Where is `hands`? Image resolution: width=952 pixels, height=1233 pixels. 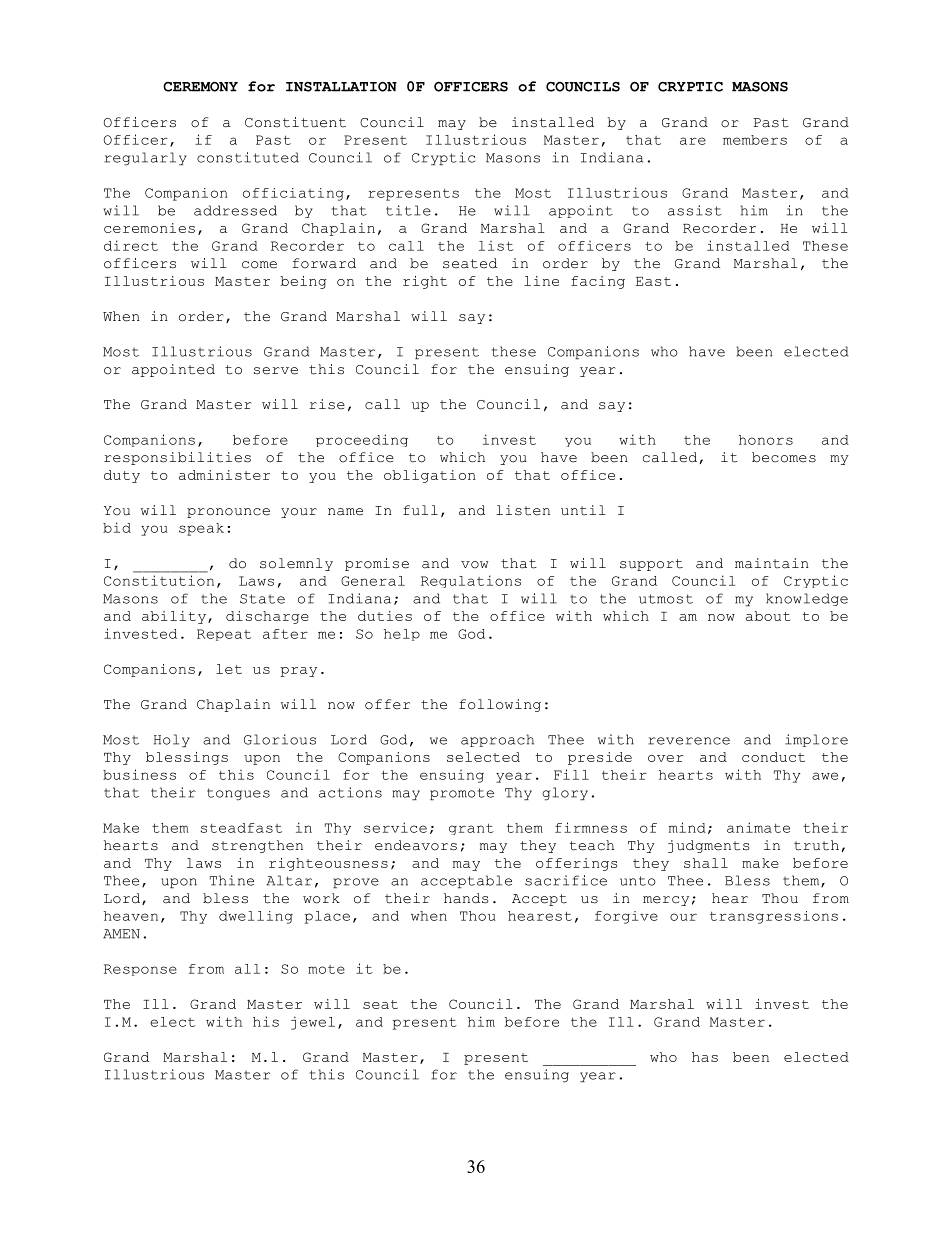
hands is located at coordinates (466, 898).
